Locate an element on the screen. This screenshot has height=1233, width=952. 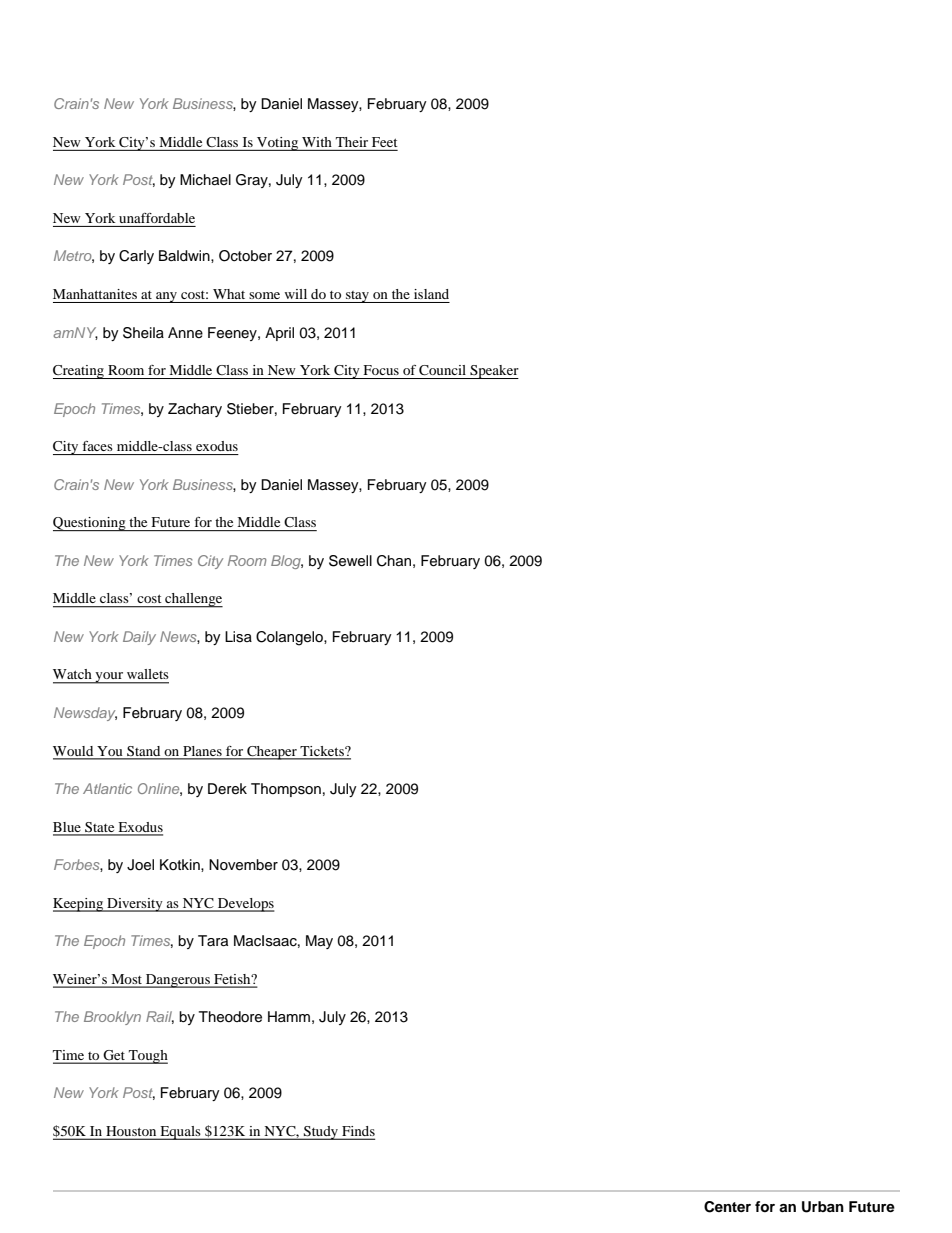
Daily is located at coordinates (139, 638).
